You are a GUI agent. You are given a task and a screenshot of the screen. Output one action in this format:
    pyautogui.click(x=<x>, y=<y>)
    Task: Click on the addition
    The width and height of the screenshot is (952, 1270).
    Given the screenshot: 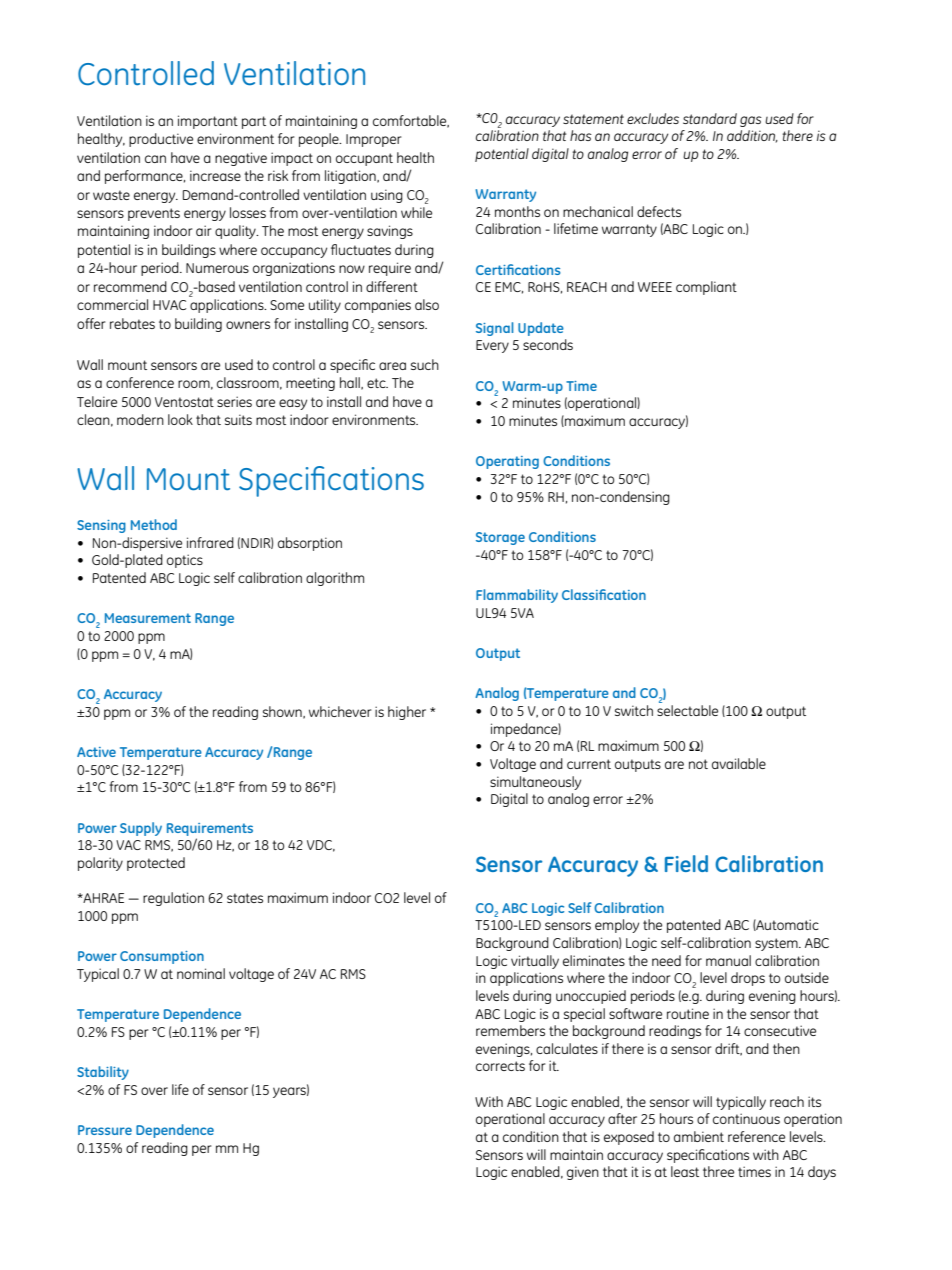 What is the action you would take?
    pyautogui.click(x=752, y=136)
